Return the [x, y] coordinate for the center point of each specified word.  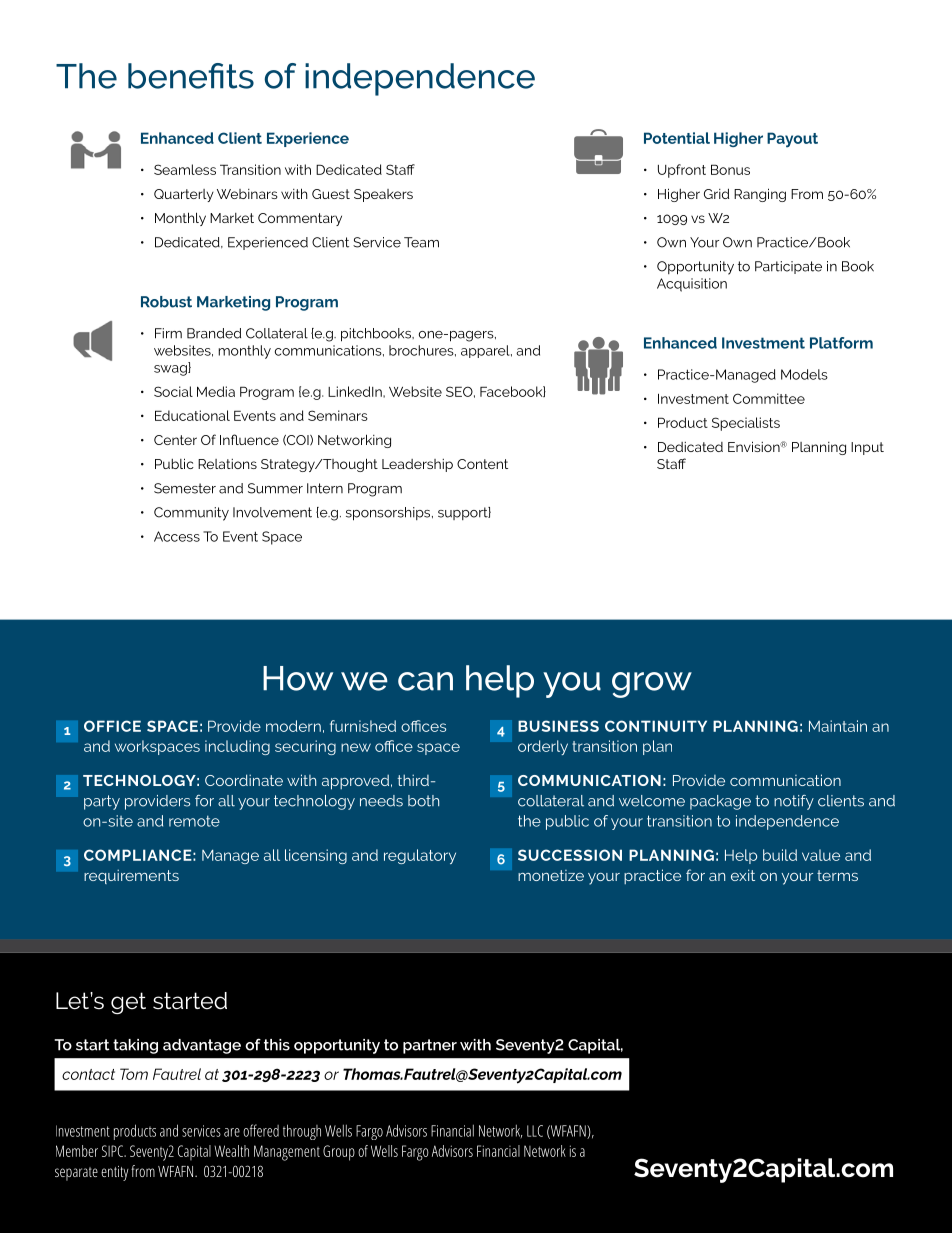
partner [430, 1046]
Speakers [383, 195]
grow [652, 685]
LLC [535, 1131]
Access [177, 536]
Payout [792, 140]
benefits [191, 76]
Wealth [231, 1151]
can [425, 681]
